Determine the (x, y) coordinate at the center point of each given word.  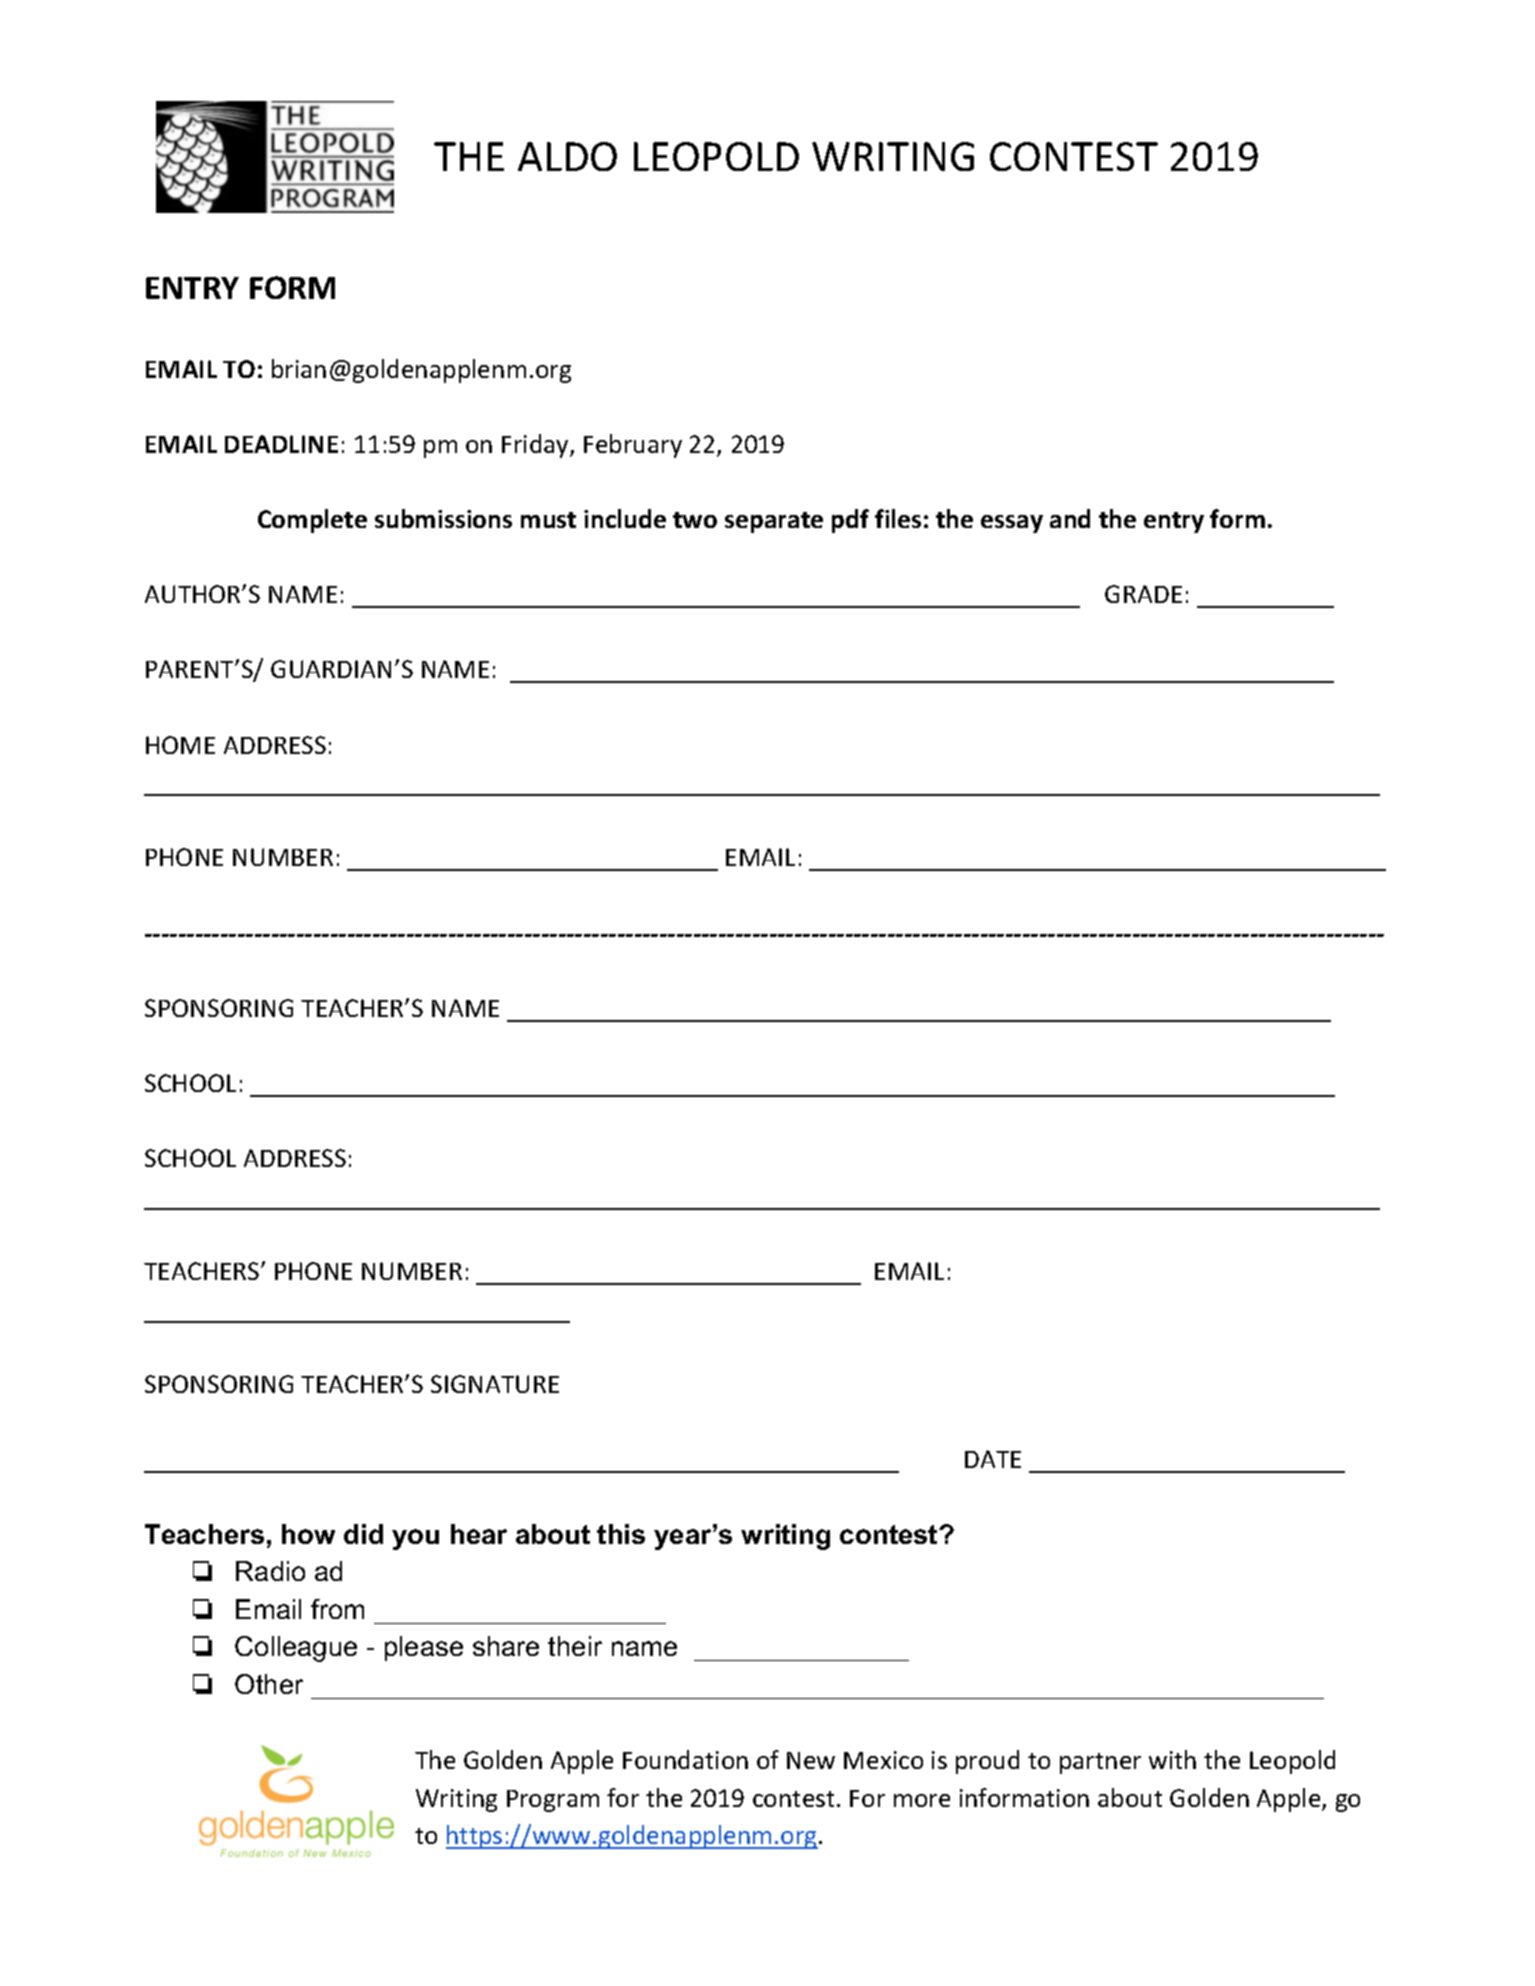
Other (269, 1684)
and (1070, 518)
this (621, 1534)
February (633, 446)
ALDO (567, 156)
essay (1012, 524)
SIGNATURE (495, 1384)
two (695, 520)
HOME (180, 745)
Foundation (685, 1759)
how (308, 1534)
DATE (993, 1459)
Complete (312, 521)
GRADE (1143, 594)
